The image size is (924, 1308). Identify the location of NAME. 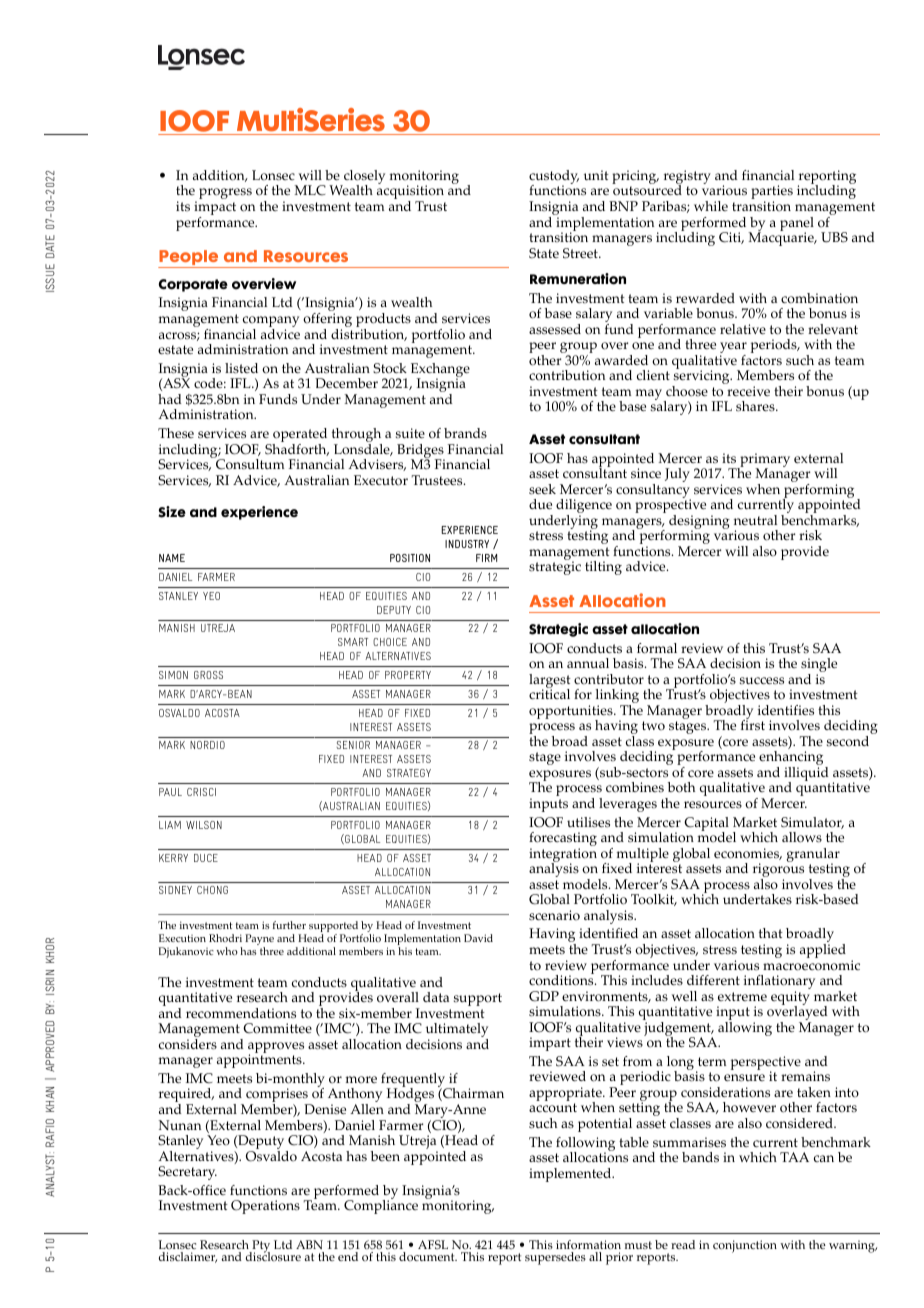
(172, 558).
